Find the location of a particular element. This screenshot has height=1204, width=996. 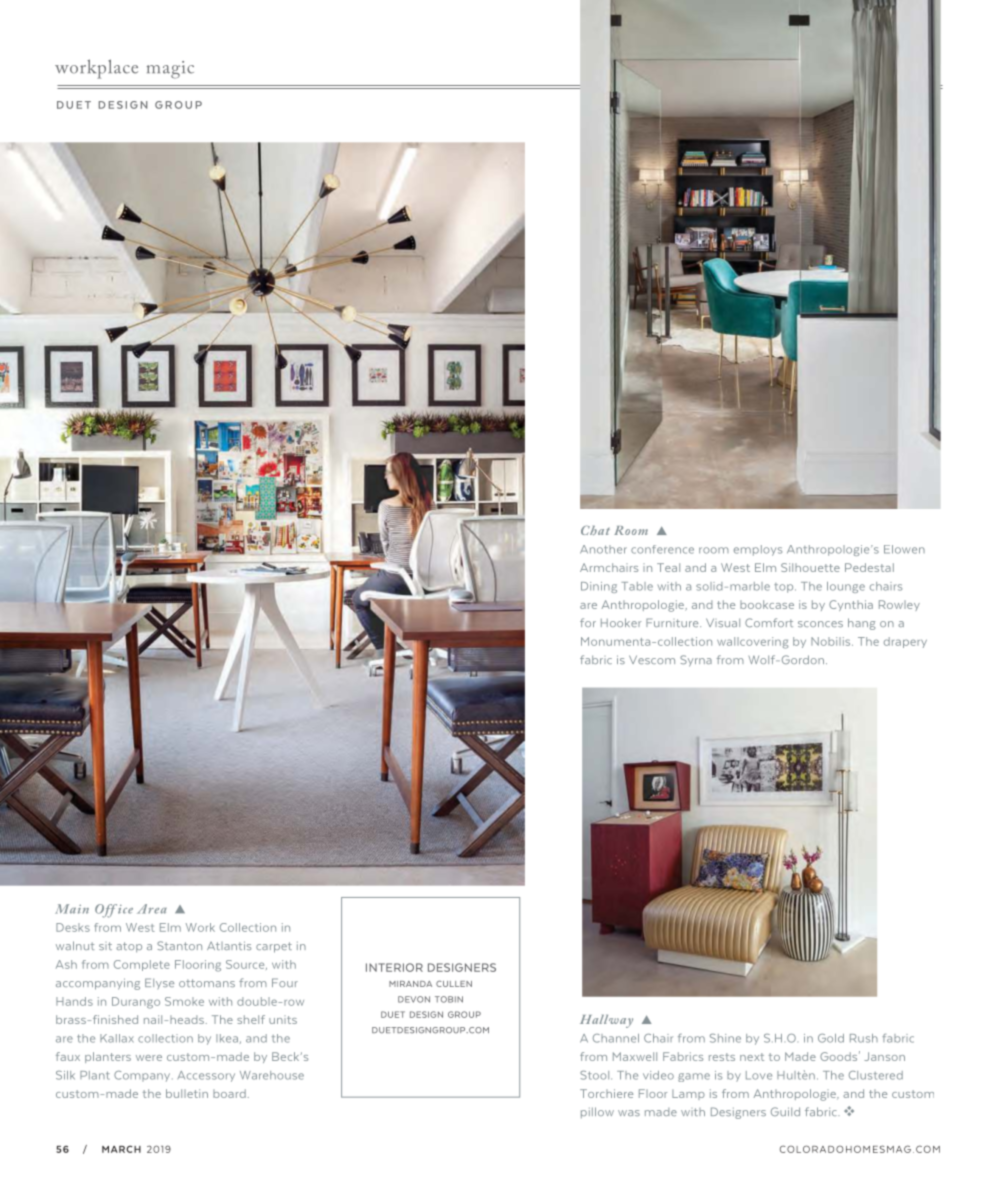

magic is located at coordinates (170, 70).
